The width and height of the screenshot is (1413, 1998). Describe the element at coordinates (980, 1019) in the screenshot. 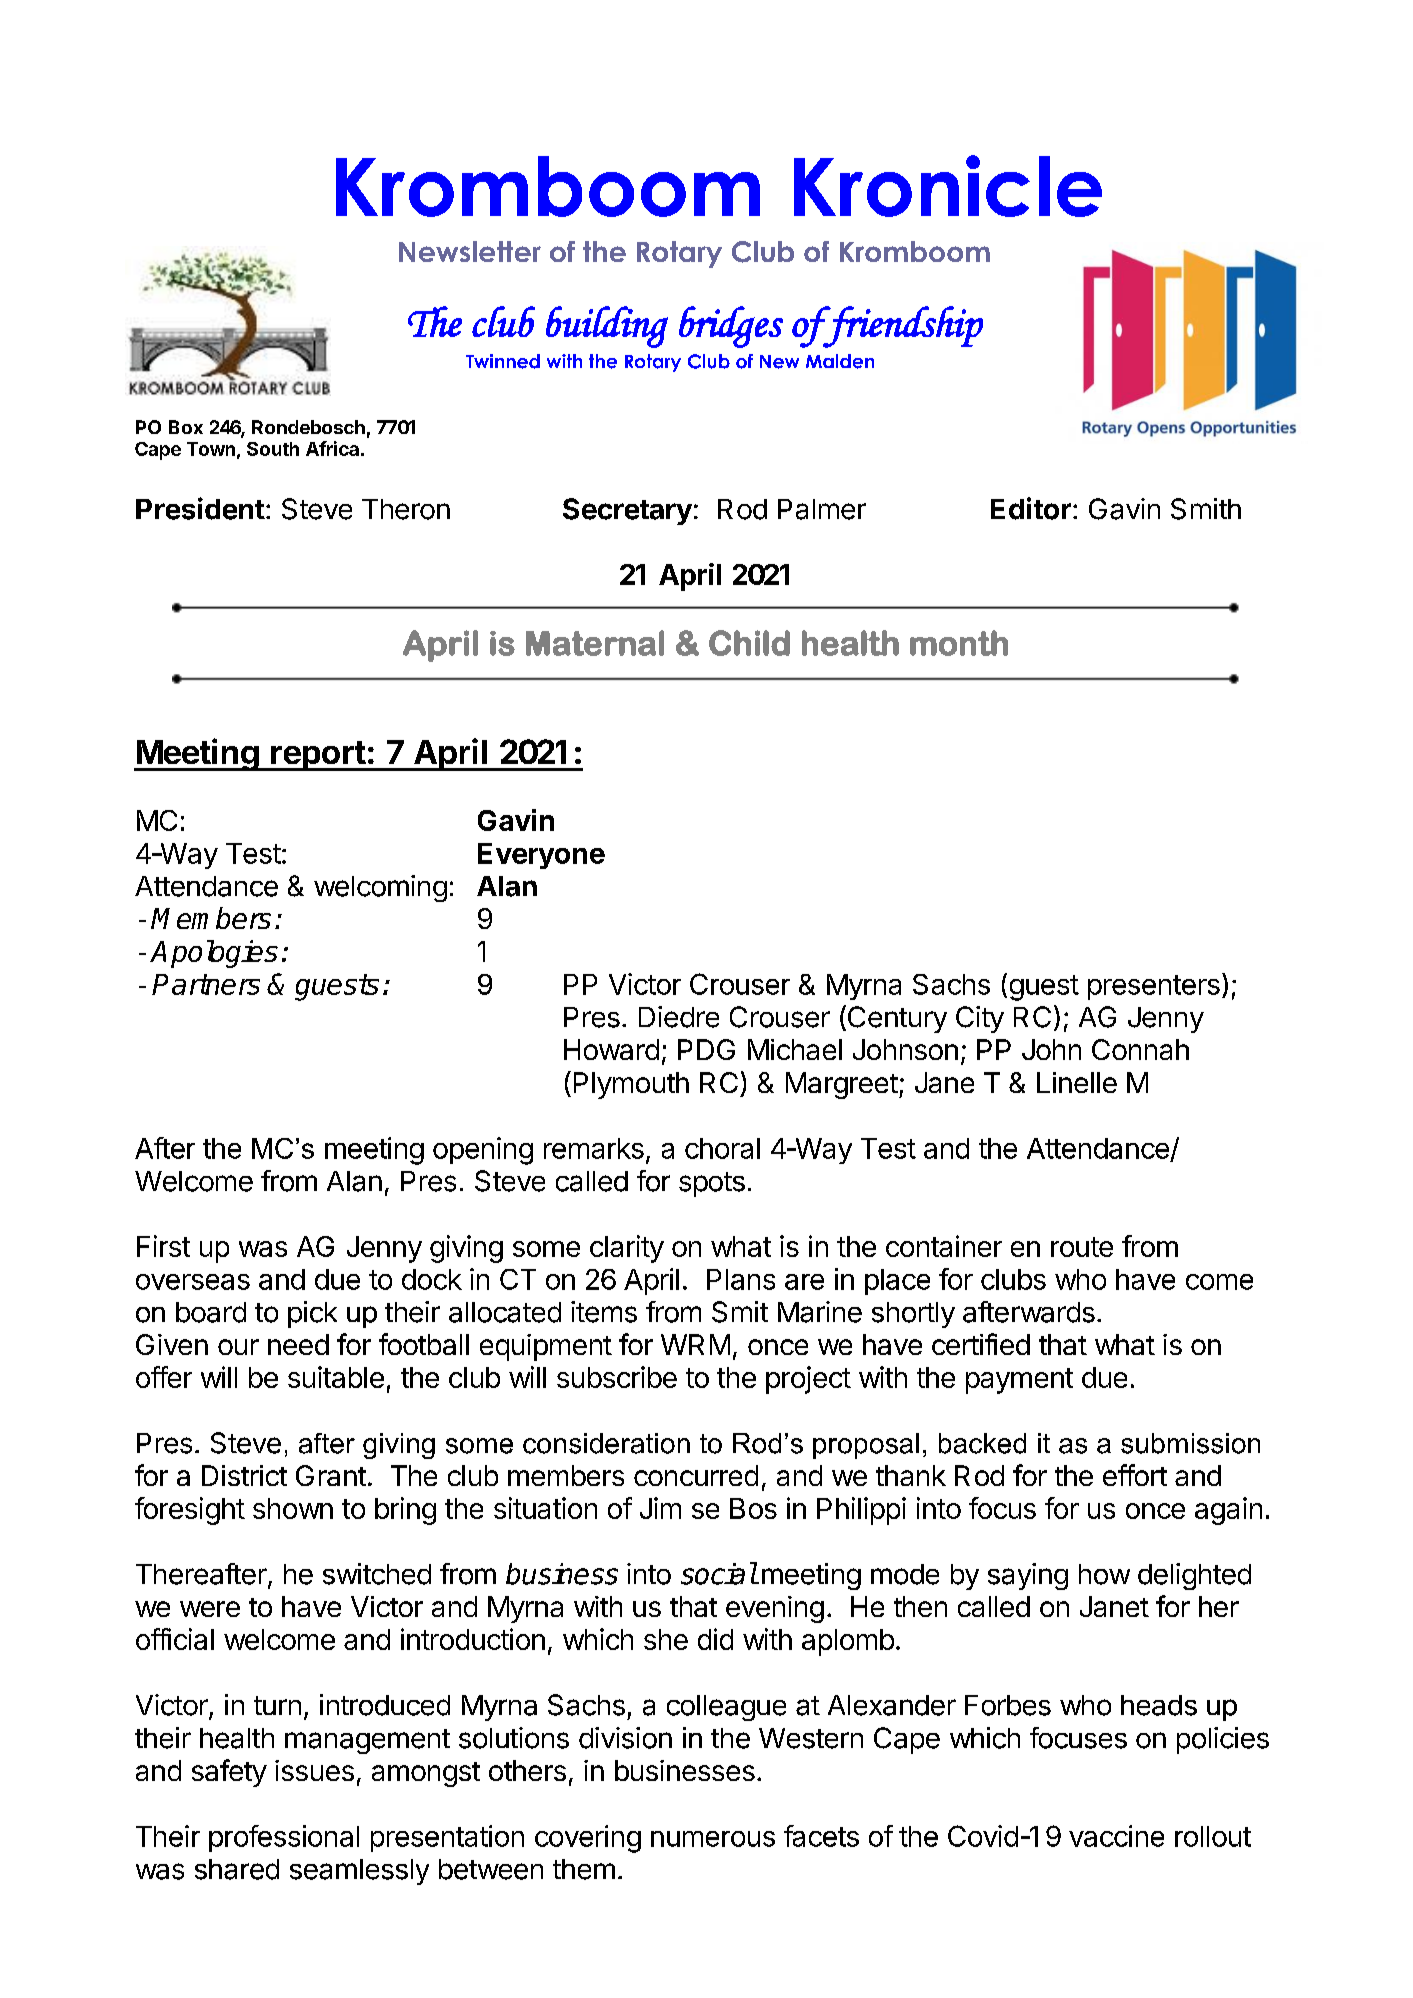

I see `City` at that location.
